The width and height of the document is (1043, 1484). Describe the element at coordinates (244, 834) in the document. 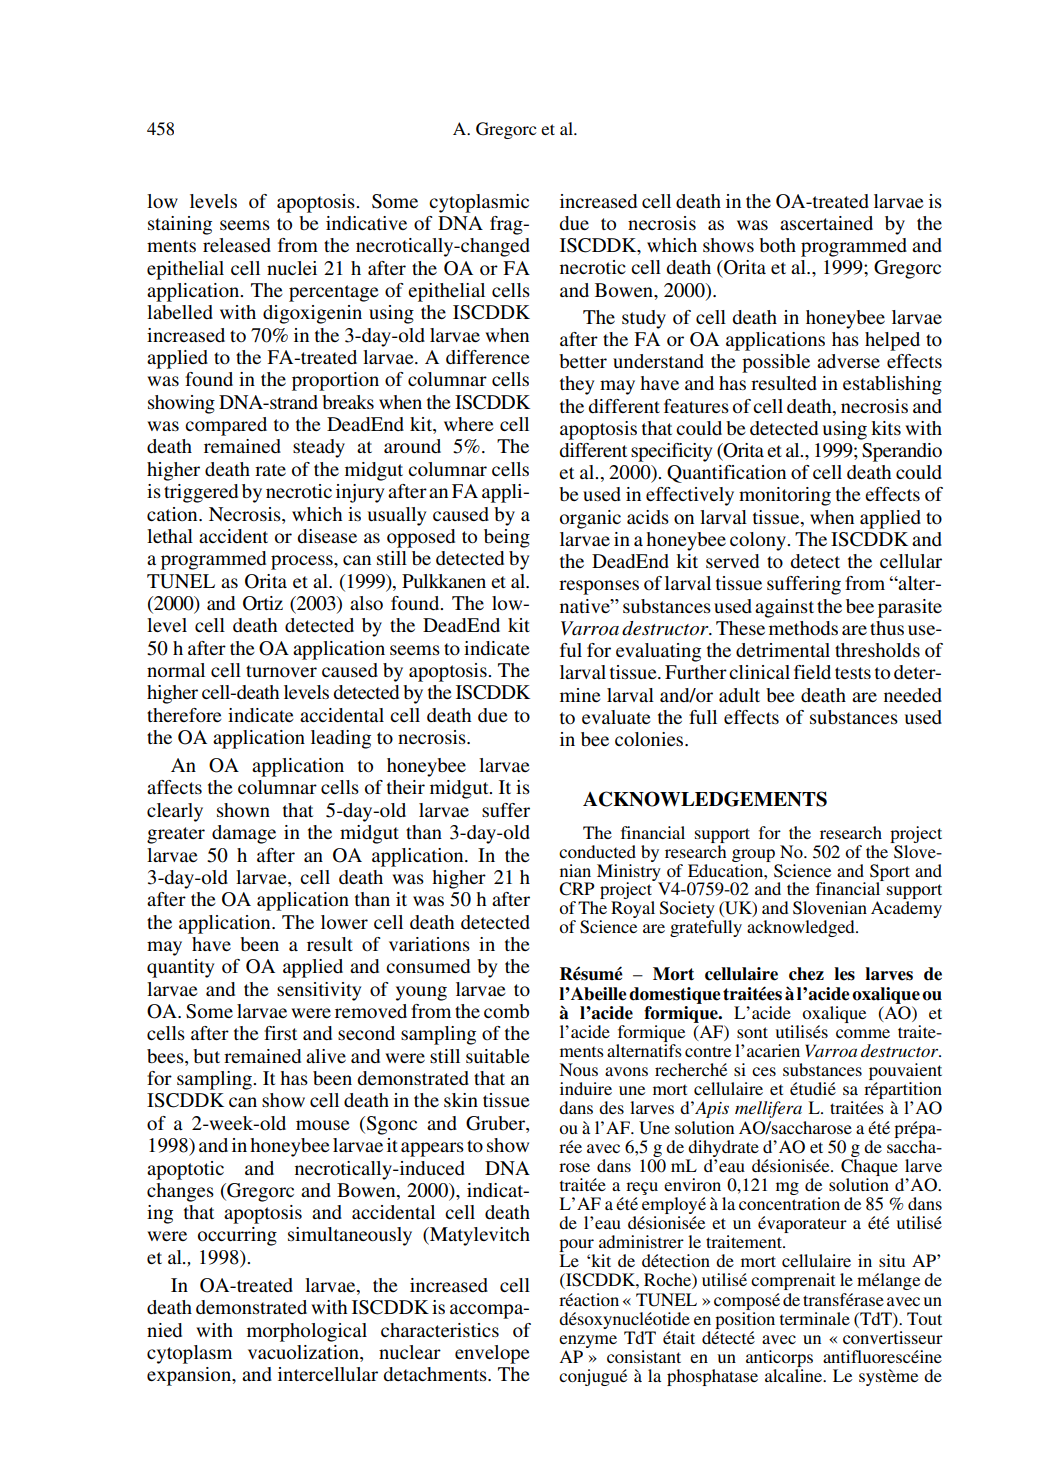

I see `damage` at that location.
